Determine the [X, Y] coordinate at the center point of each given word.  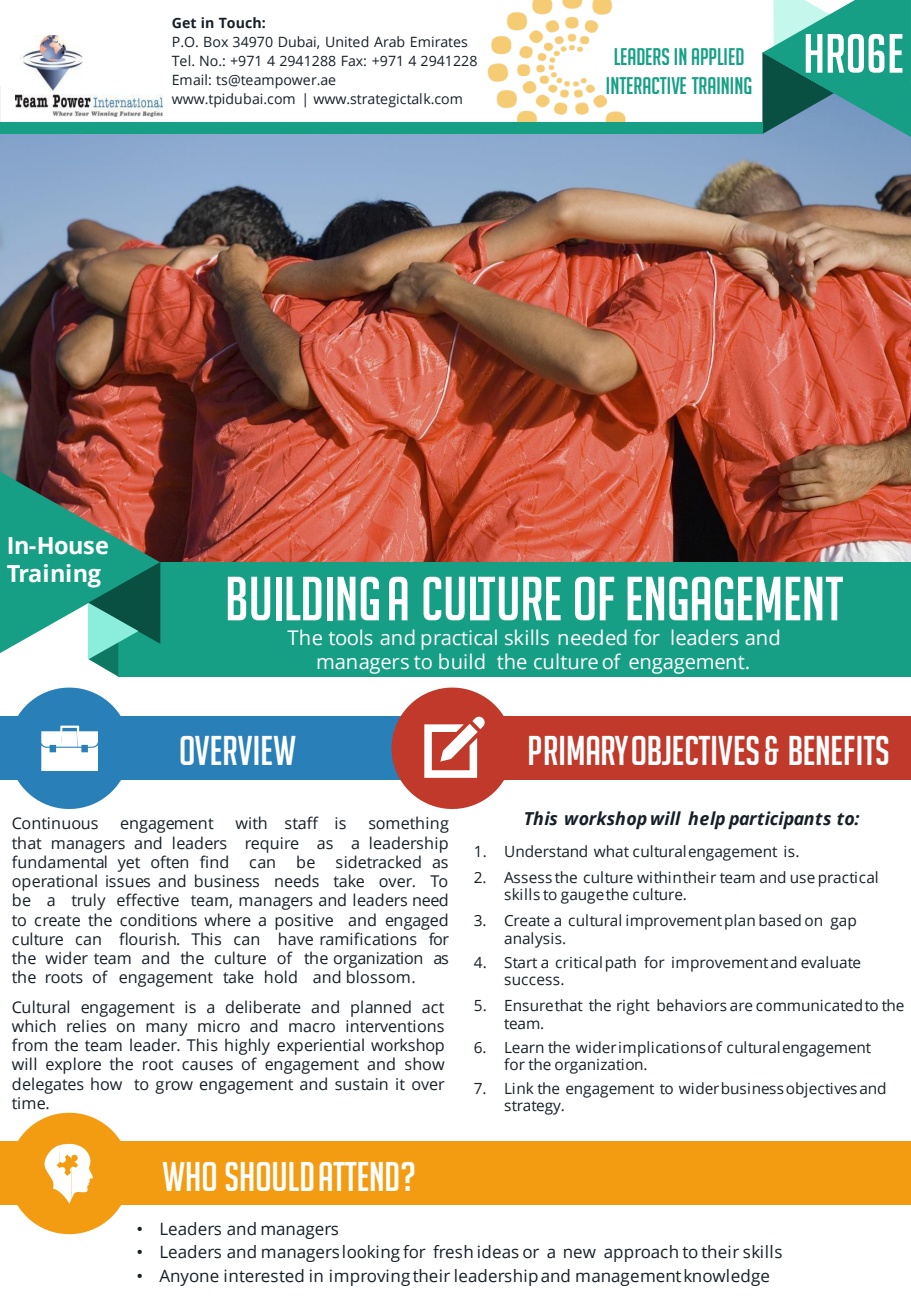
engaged [417, 921]
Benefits [838, 750]
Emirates [439, 42]
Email [190, 79]
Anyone [189, 1278]
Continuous [55, 823]
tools [351, 637]
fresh [453, 1252]
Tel [182, 61]
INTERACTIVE [646, 85]
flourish [148, 939]
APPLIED [718, 56]
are [741, 1007]
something [409, 824]
